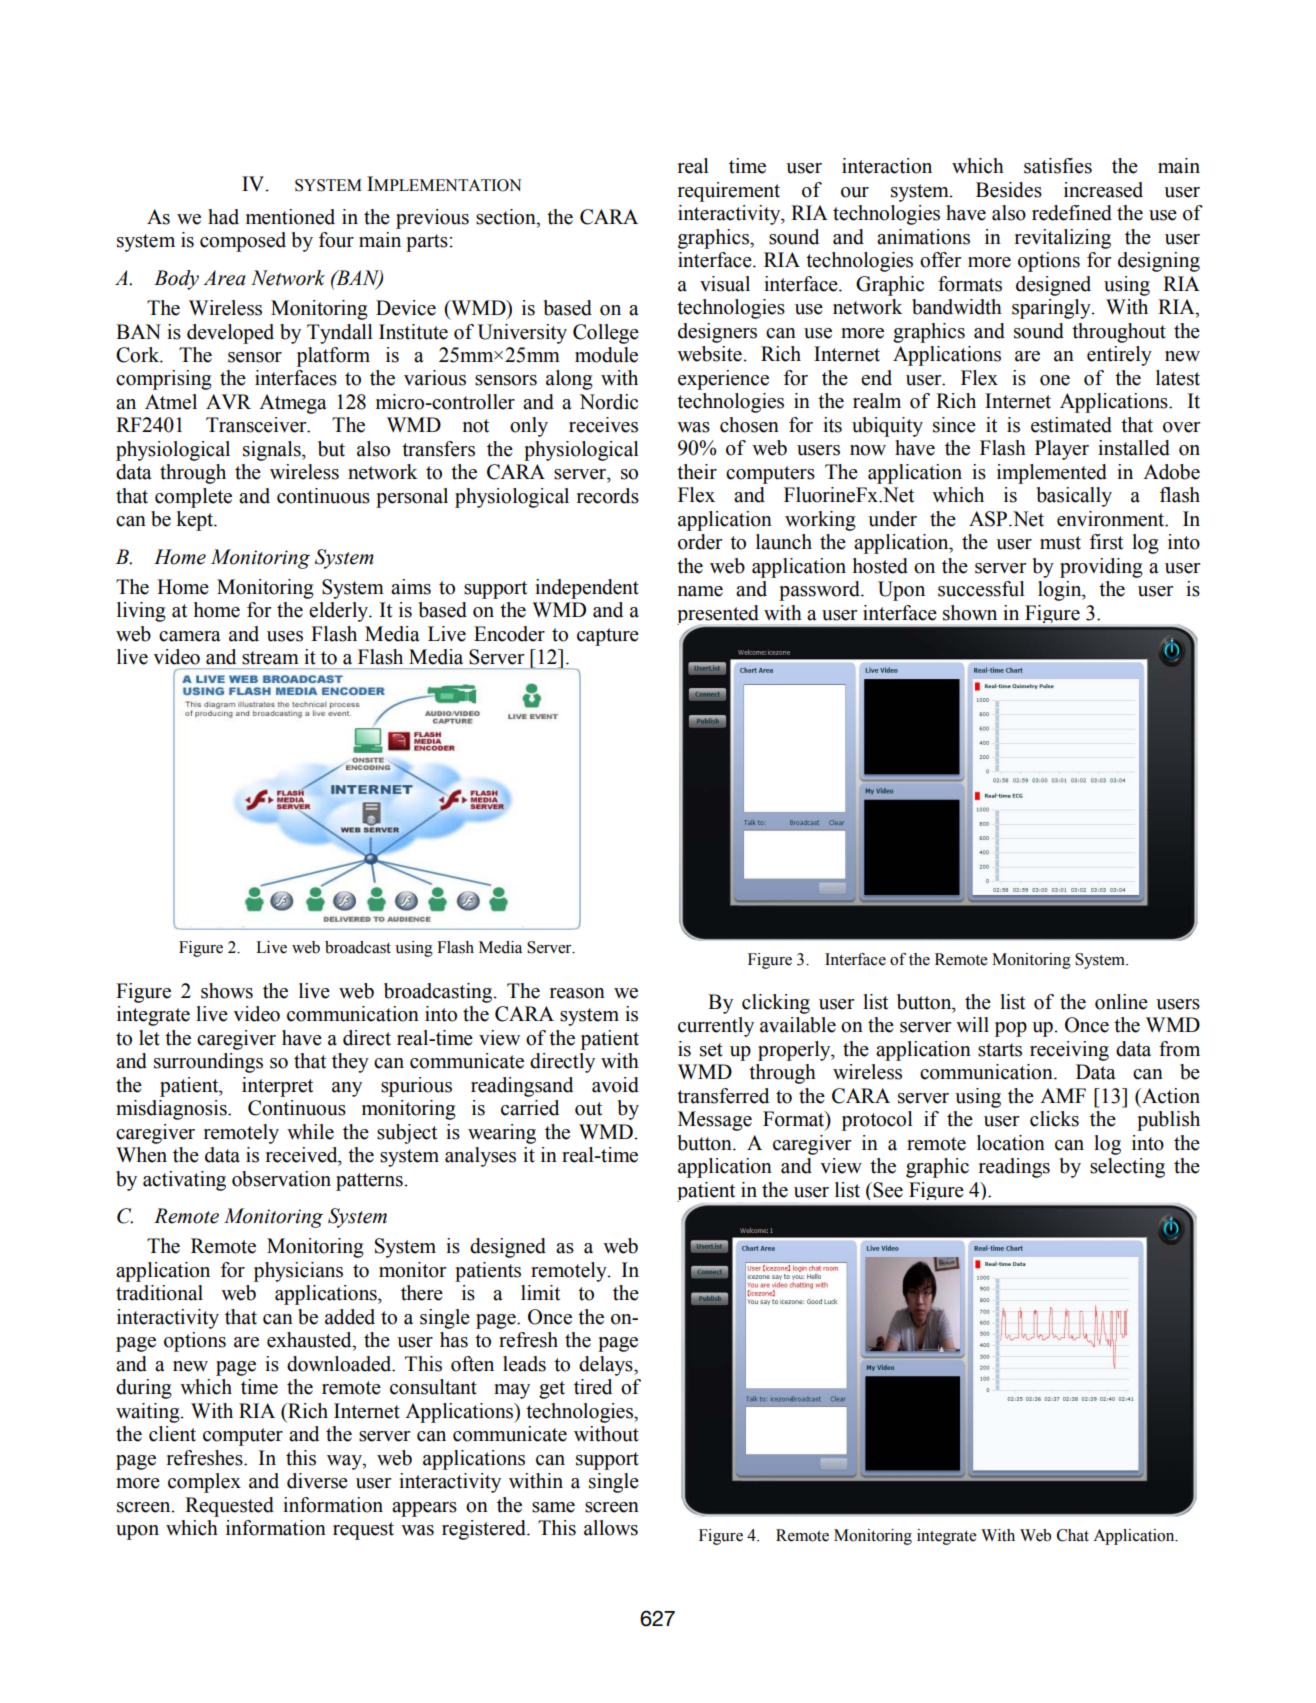 This screenshot has width=1316, height=1703. Describe the element at coordinates (1072, 213) in the screenshot. I see `redefined` at that location.
